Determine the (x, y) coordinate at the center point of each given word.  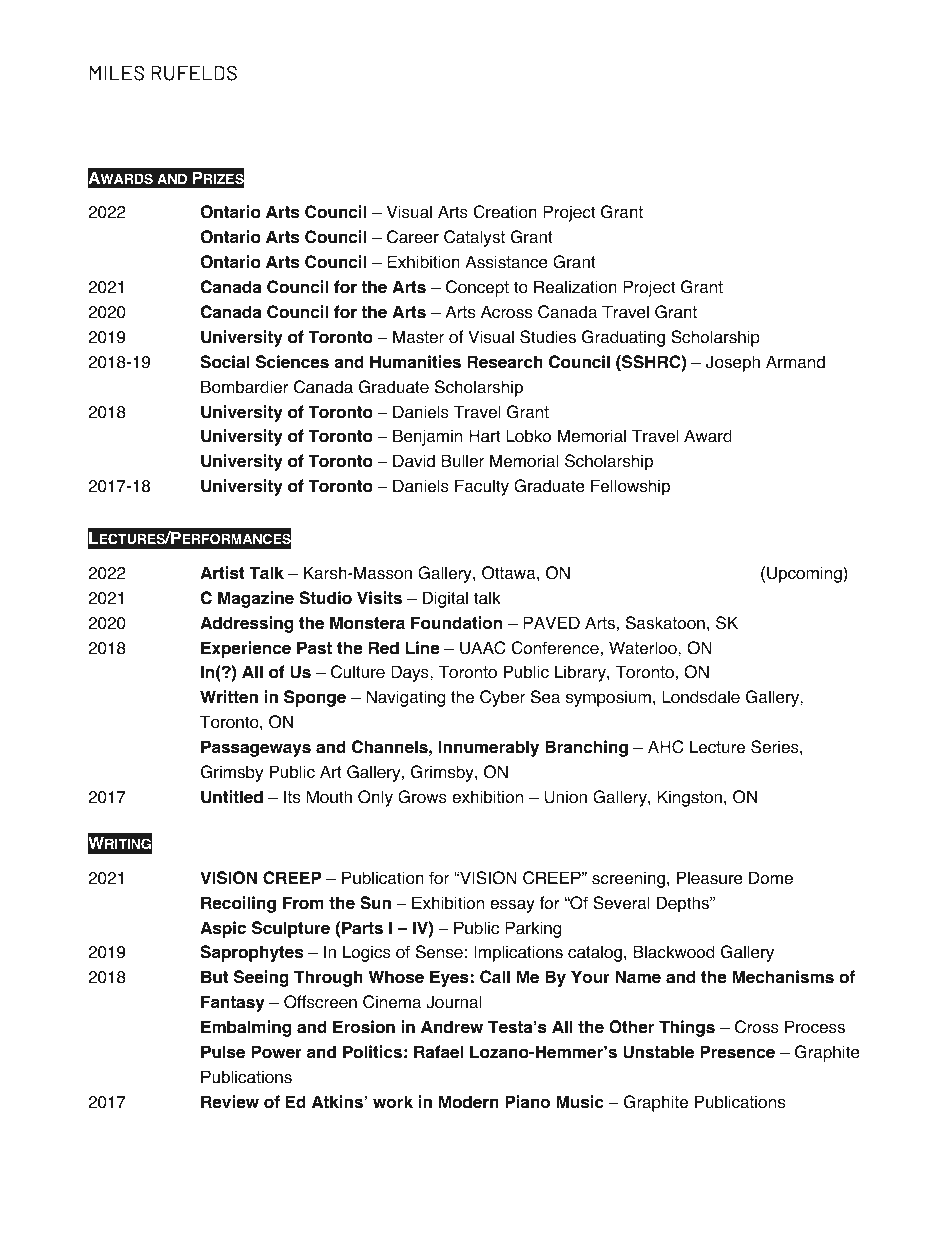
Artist (222, 573)
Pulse (223, 1052)
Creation (505, 212)
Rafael (438, 1052)
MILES (117, 73)
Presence (737, 1052)
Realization (575, 287)
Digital (445, 599)
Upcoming (805, 574)
